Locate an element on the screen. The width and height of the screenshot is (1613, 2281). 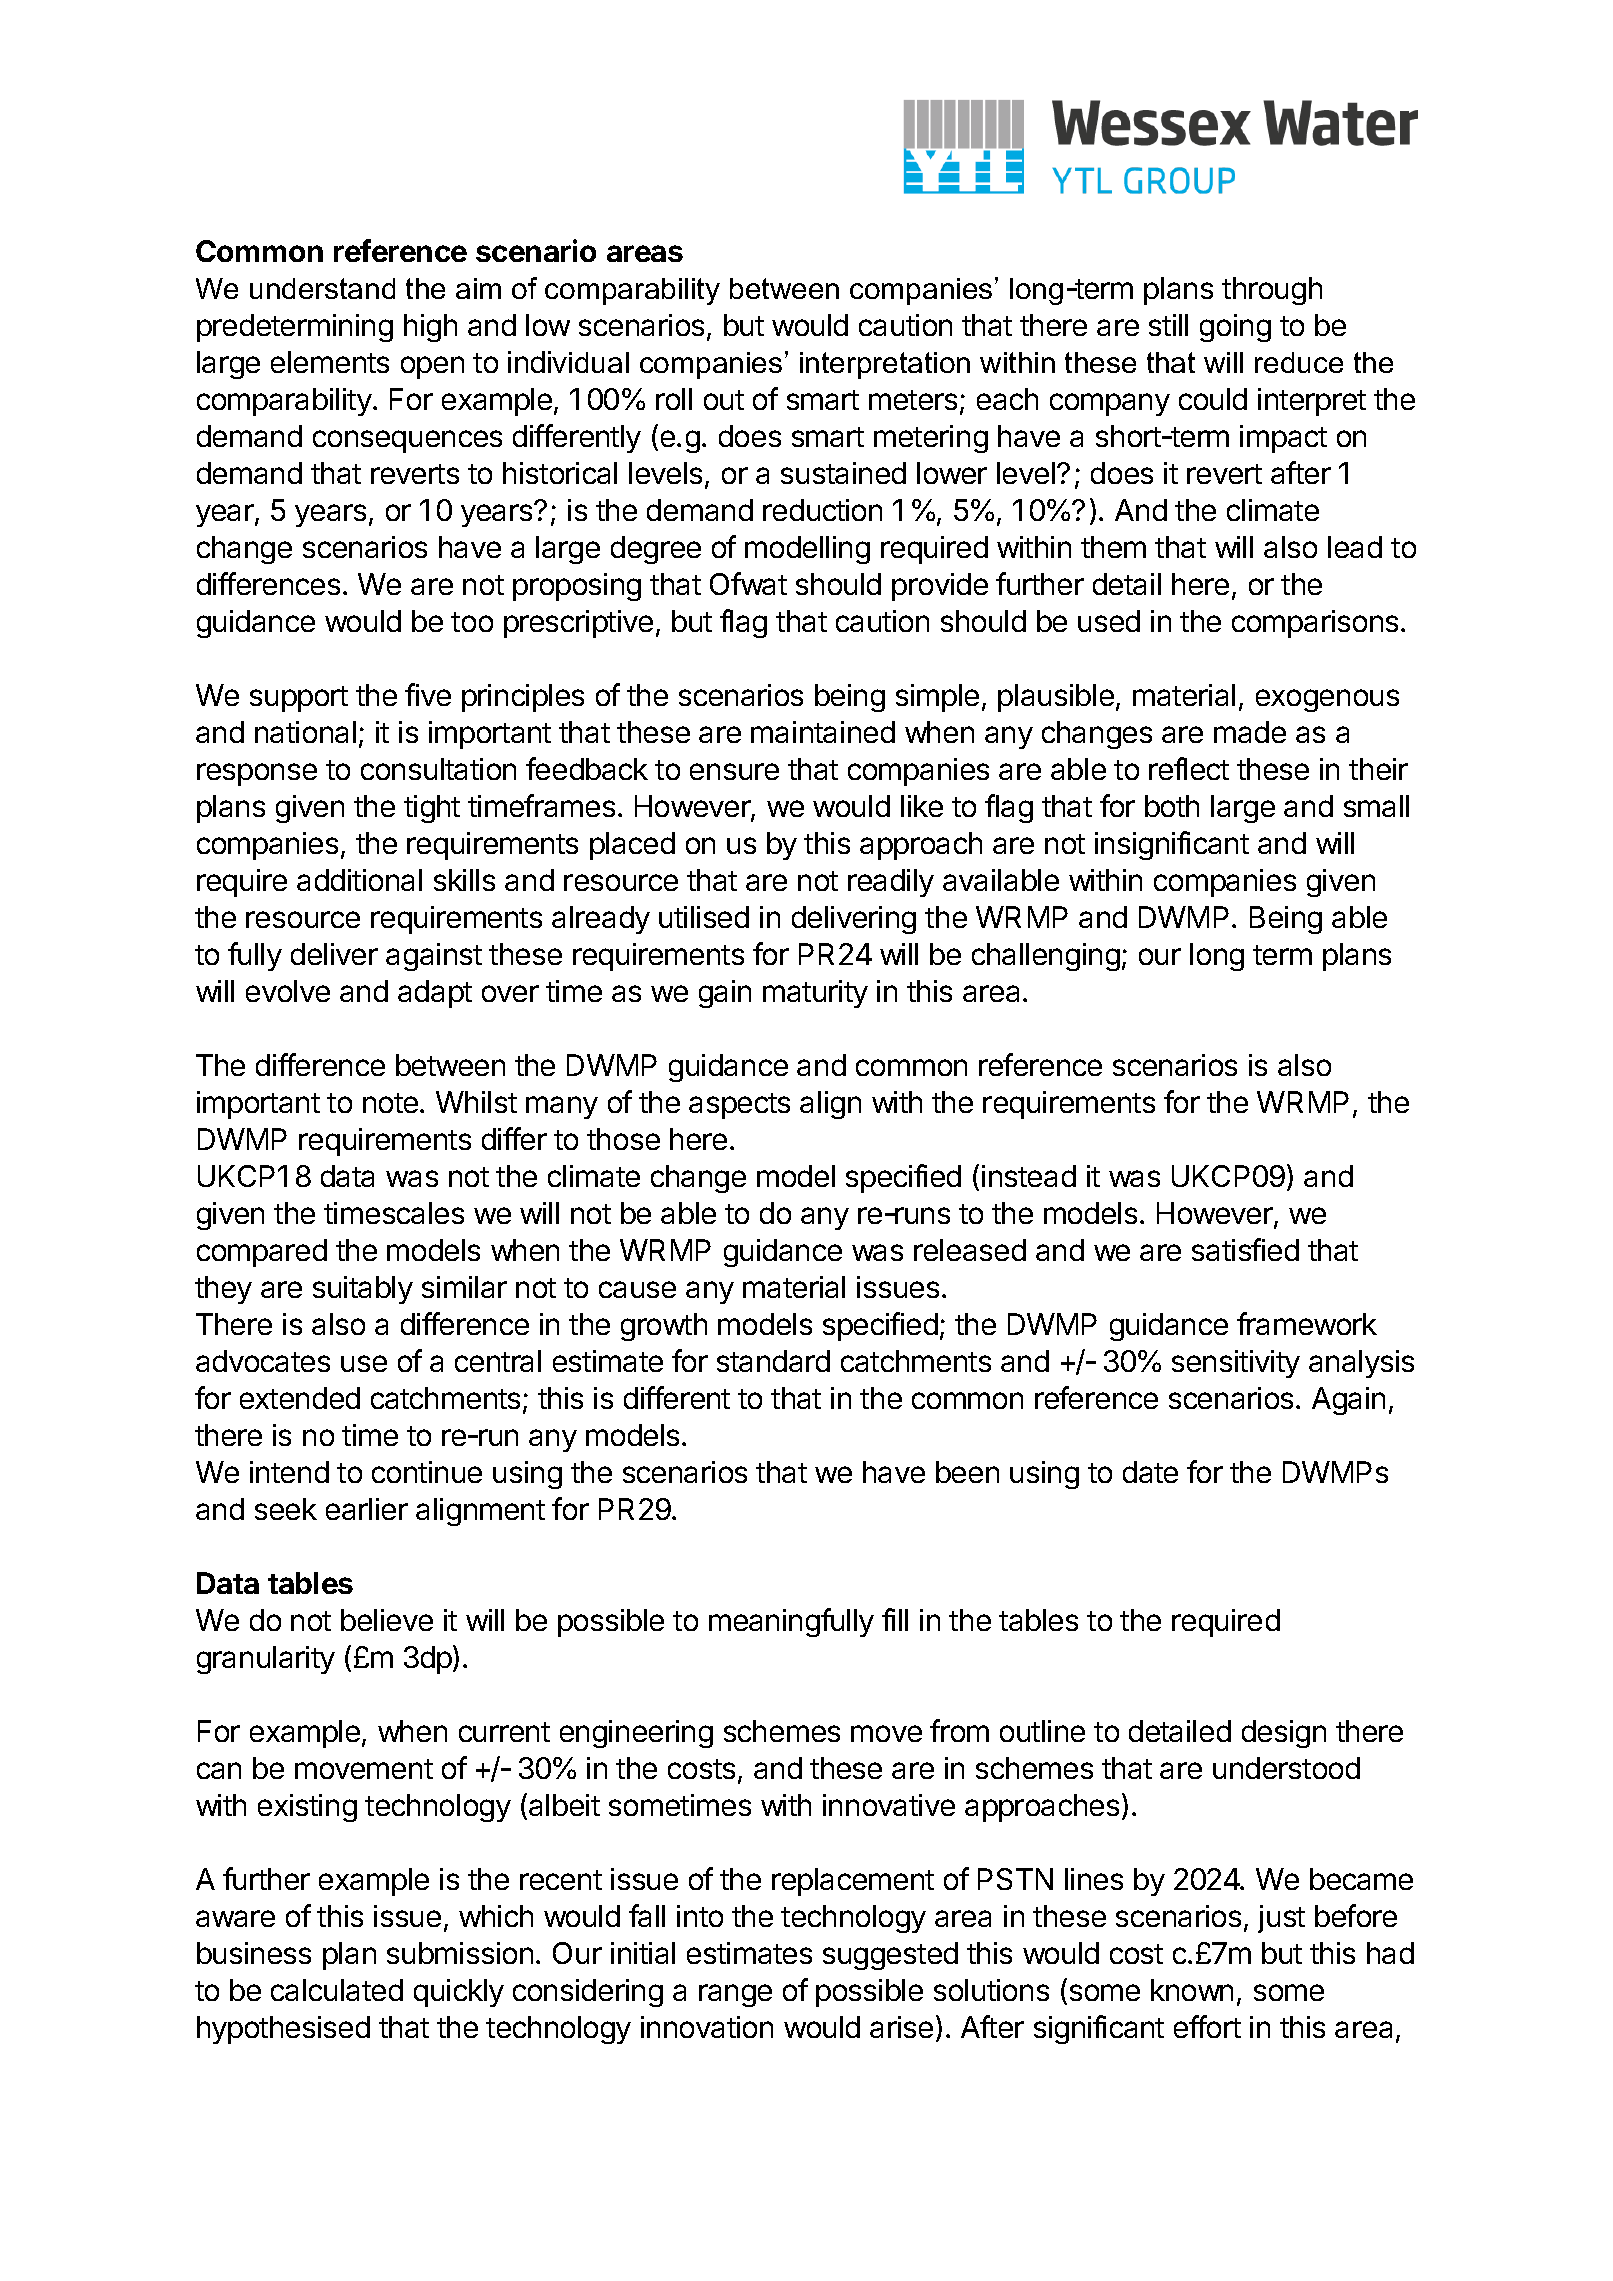
sensitivity is located at coordinates (1236, 1364).
